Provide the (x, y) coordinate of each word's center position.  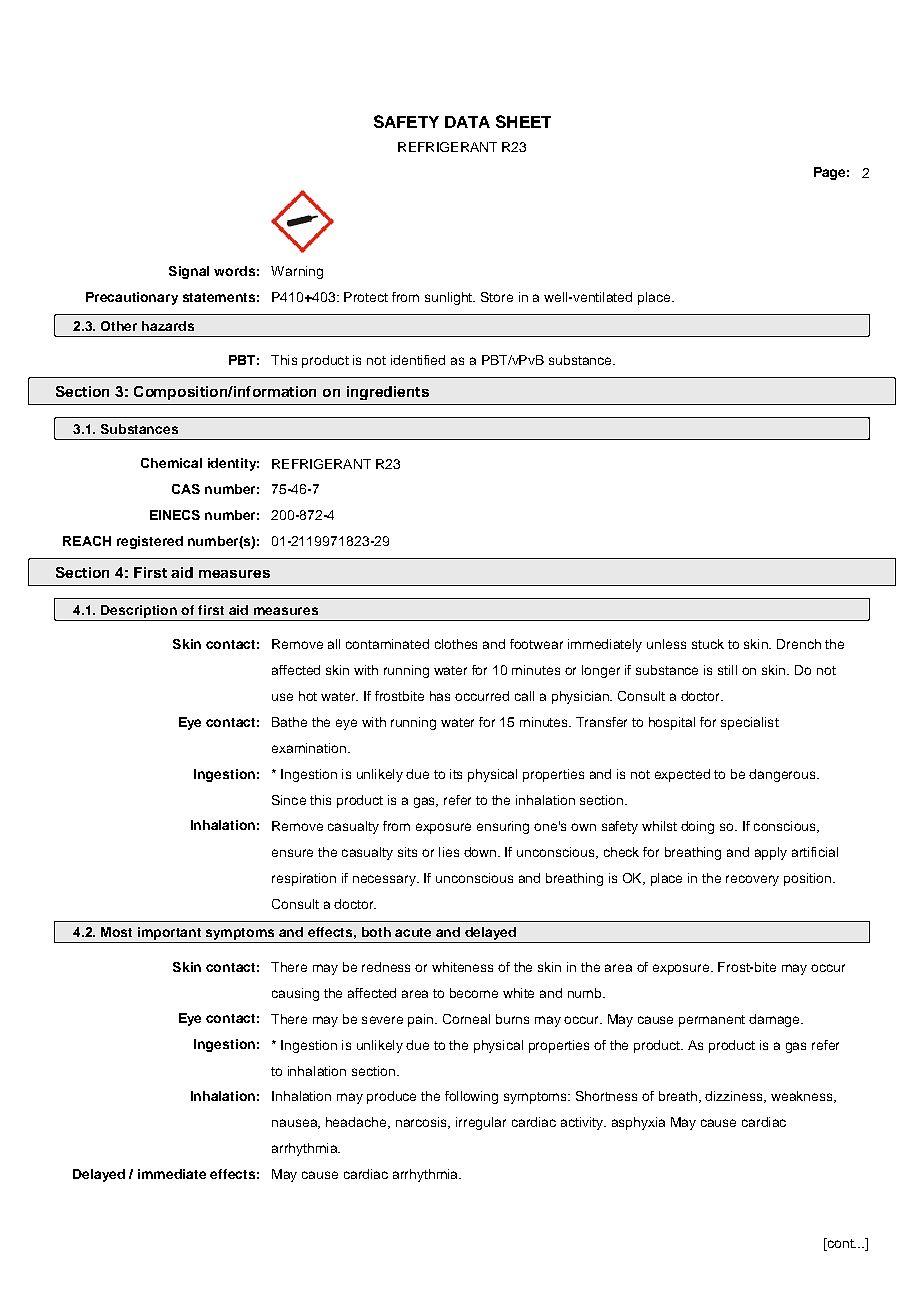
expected (682, 775)
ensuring (503, 827)
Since (289, 800)
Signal (189, 272)
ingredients (388, 393)
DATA (467, 122)
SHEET (523, 121)
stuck (708, 644)
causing (295, 994)
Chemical (171, 463)
